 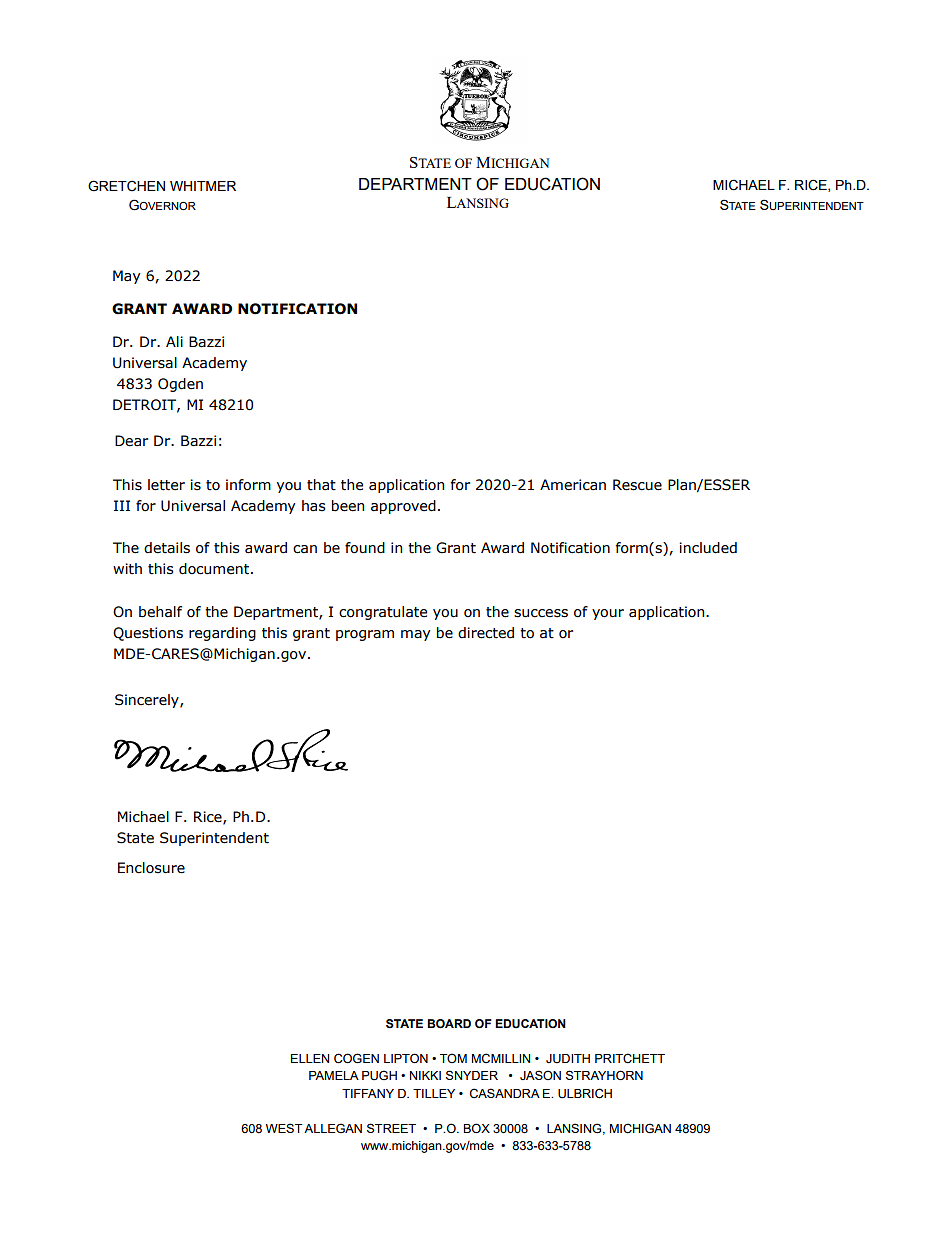 I want to click on regarding, so click(x=222, y=634).
